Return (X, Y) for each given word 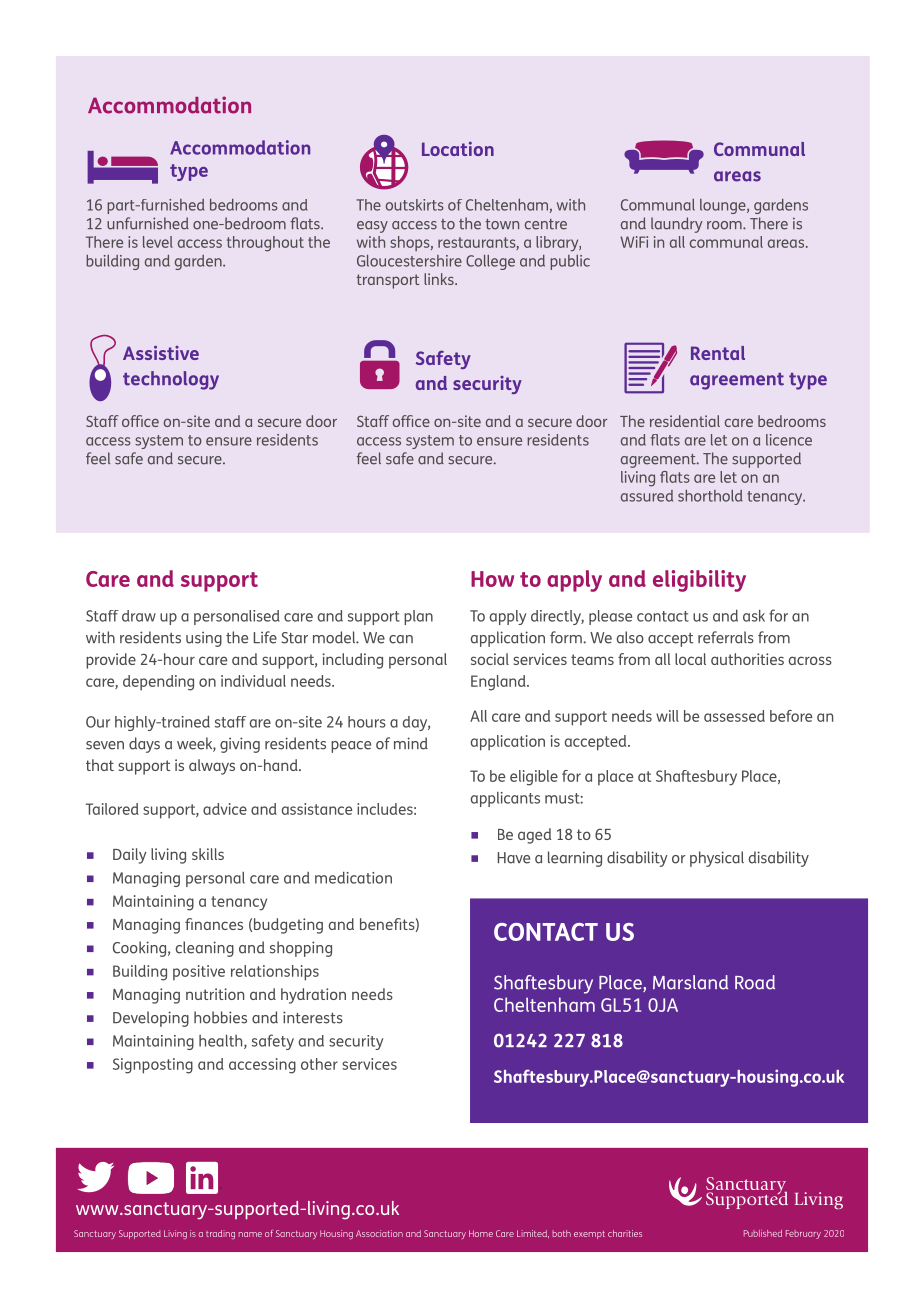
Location (458, 149)
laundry (677, 225)
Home (481, 1233)
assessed (734, 716)
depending (158, 683)
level (158, 242)
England (499, 683)
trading (220, 1234)
